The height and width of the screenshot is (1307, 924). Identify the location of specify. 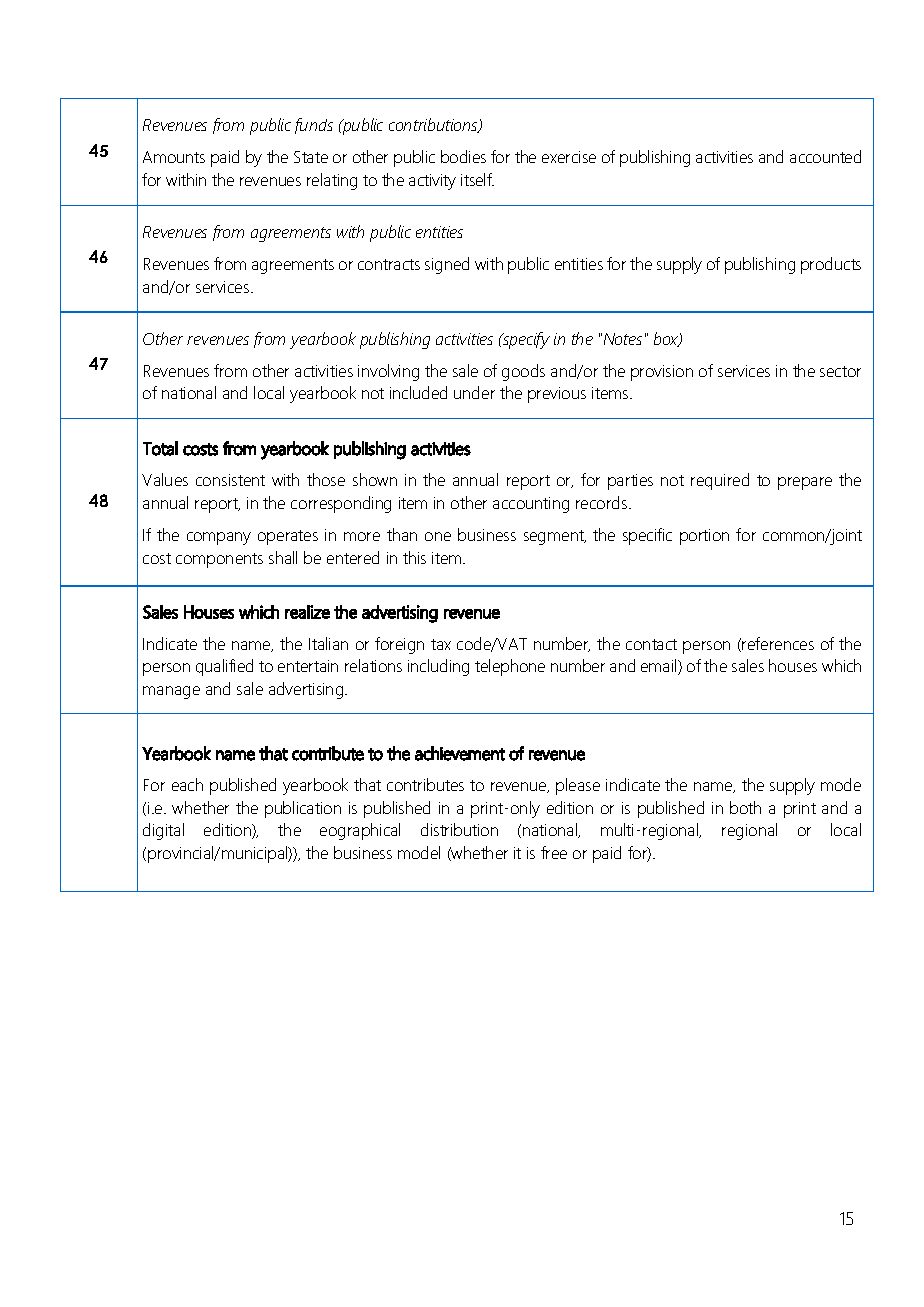
(525, 340).
